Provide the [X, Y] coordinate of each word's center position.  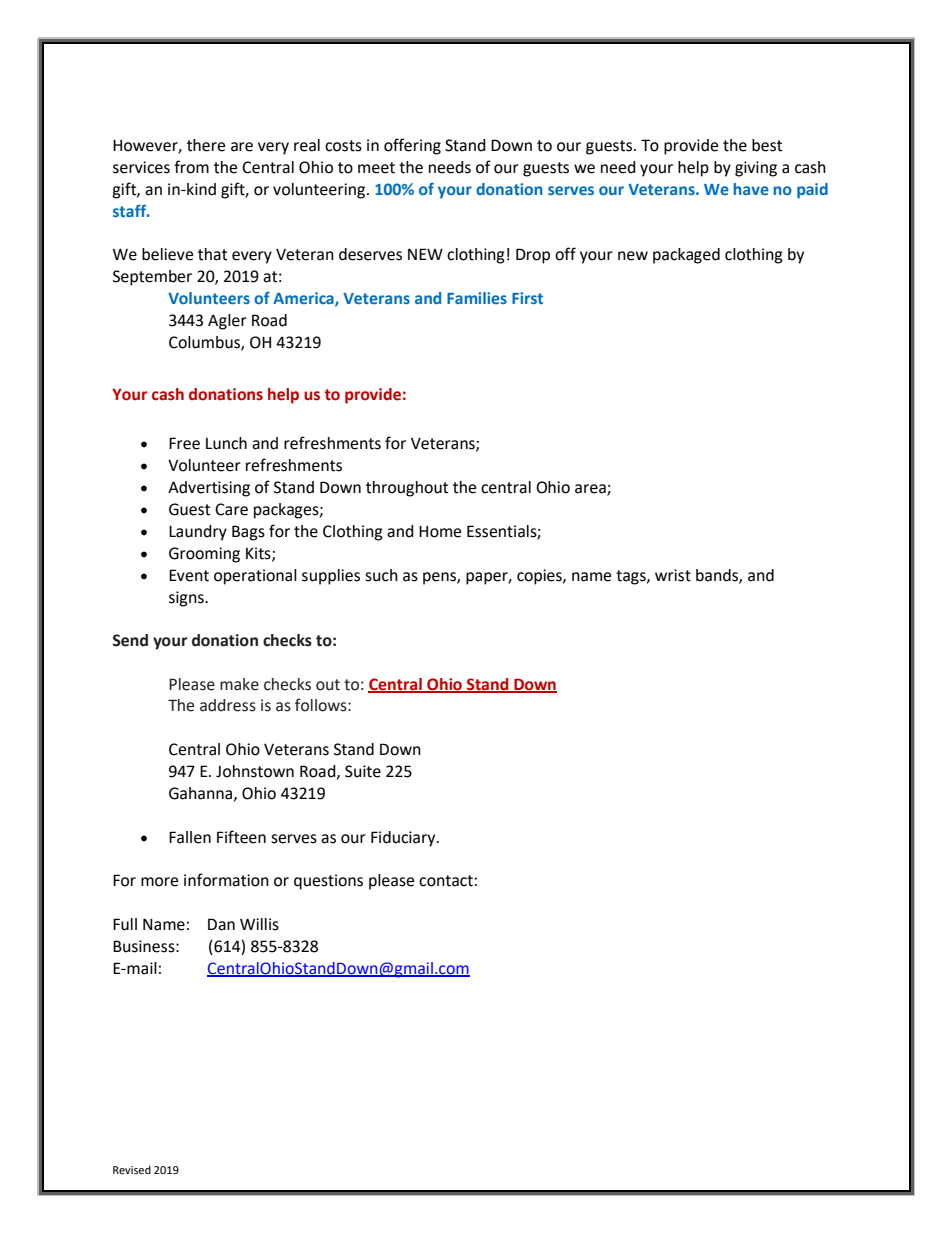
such [381, 575]
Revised [132, 1169]
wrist [673, 575]
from [191, 167]
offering [412, 146]
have [751, 189]
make [239, 684]
